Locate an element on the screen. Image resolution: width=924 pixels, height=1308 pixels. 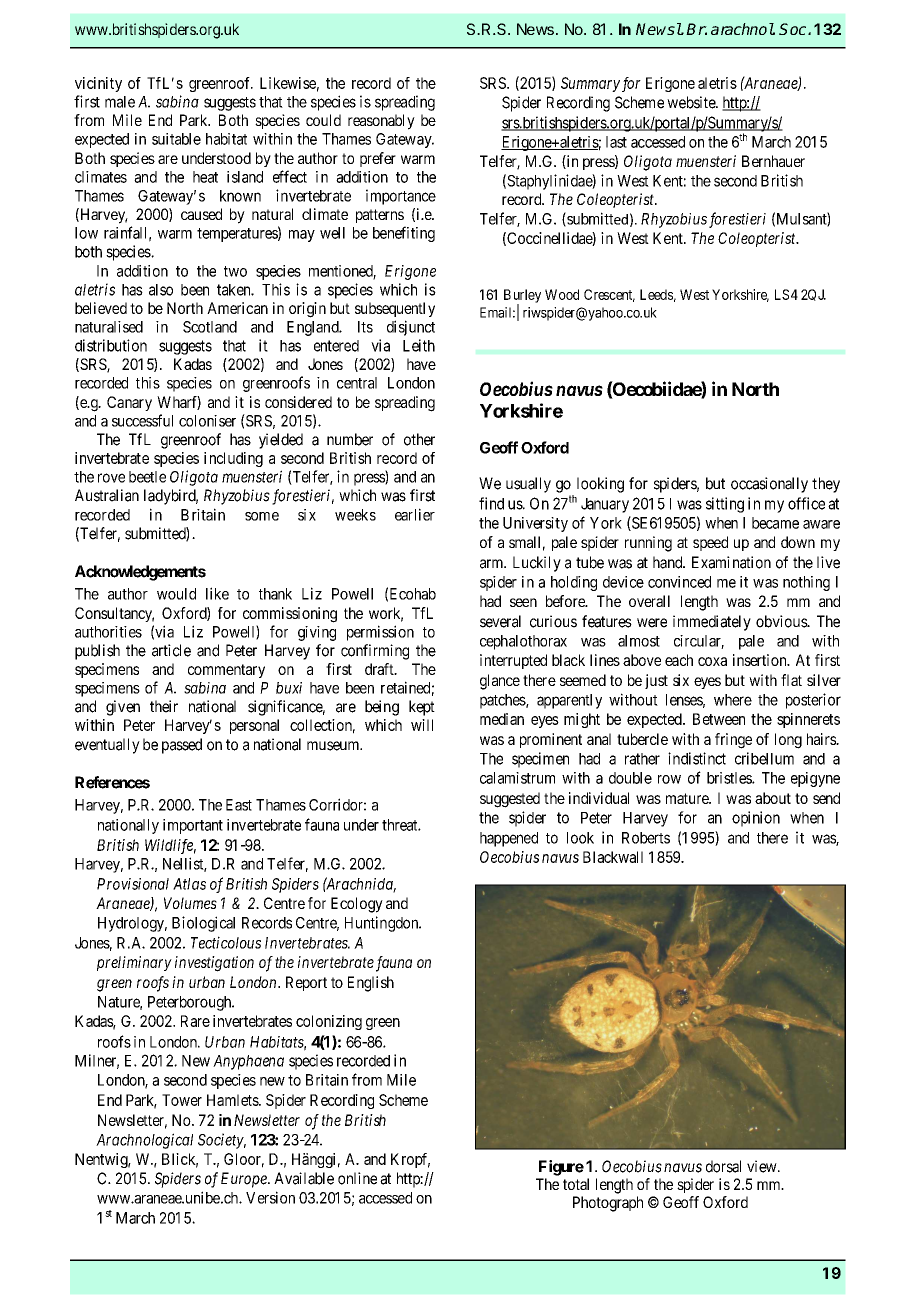
Crescent is located at coordinates (609, 295).
